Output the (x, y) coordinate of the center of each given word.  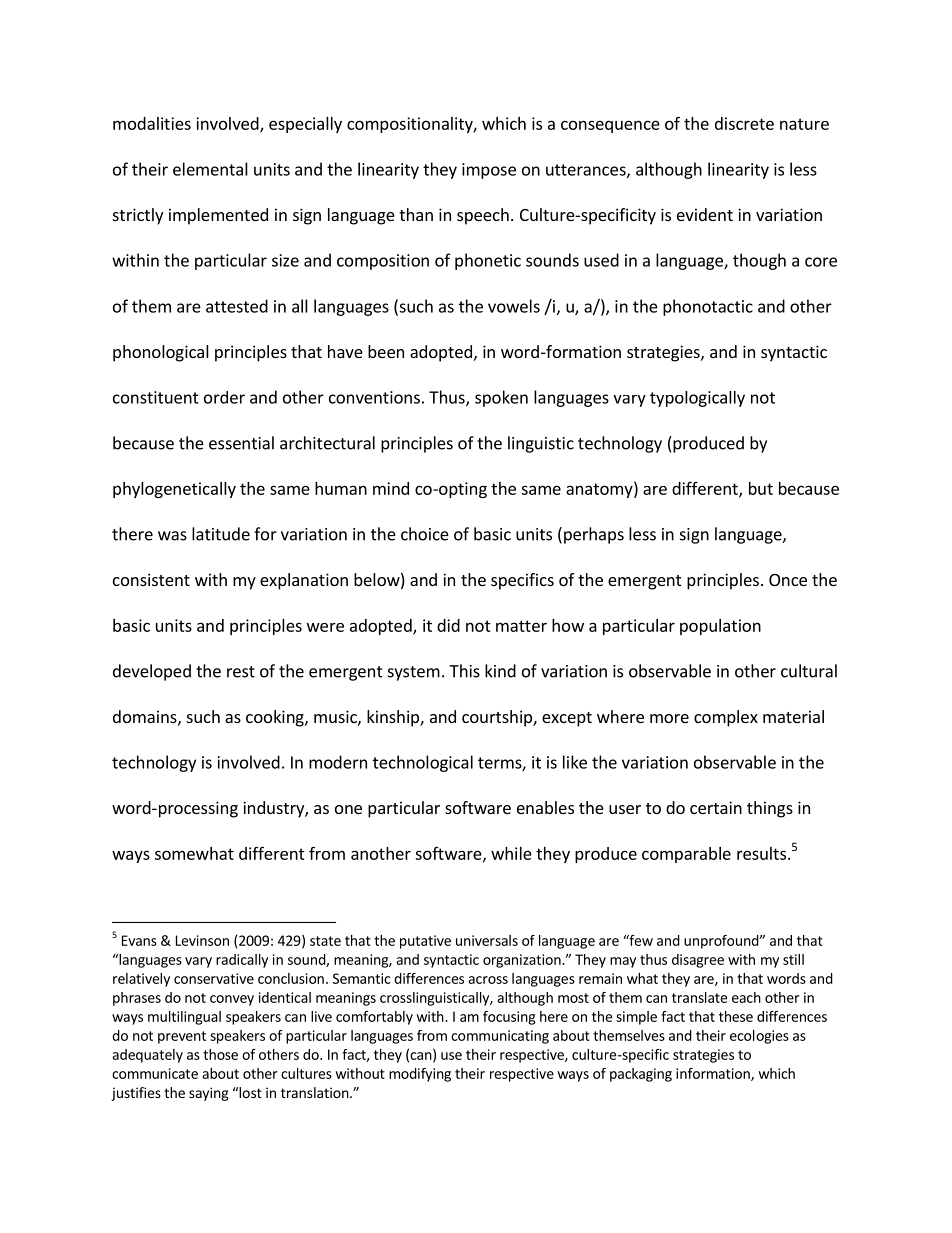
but (761, 488)
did (448, 625)
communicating (500, 1037)
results (761, 853)
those (220, 1054)
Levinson (202, 940)
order (224, 397)
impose (489, 171)
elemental (210, 169)
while (511, 853)
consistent (151, 579)
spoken (501, 398)
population (720, 627)
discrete (744, 123)
